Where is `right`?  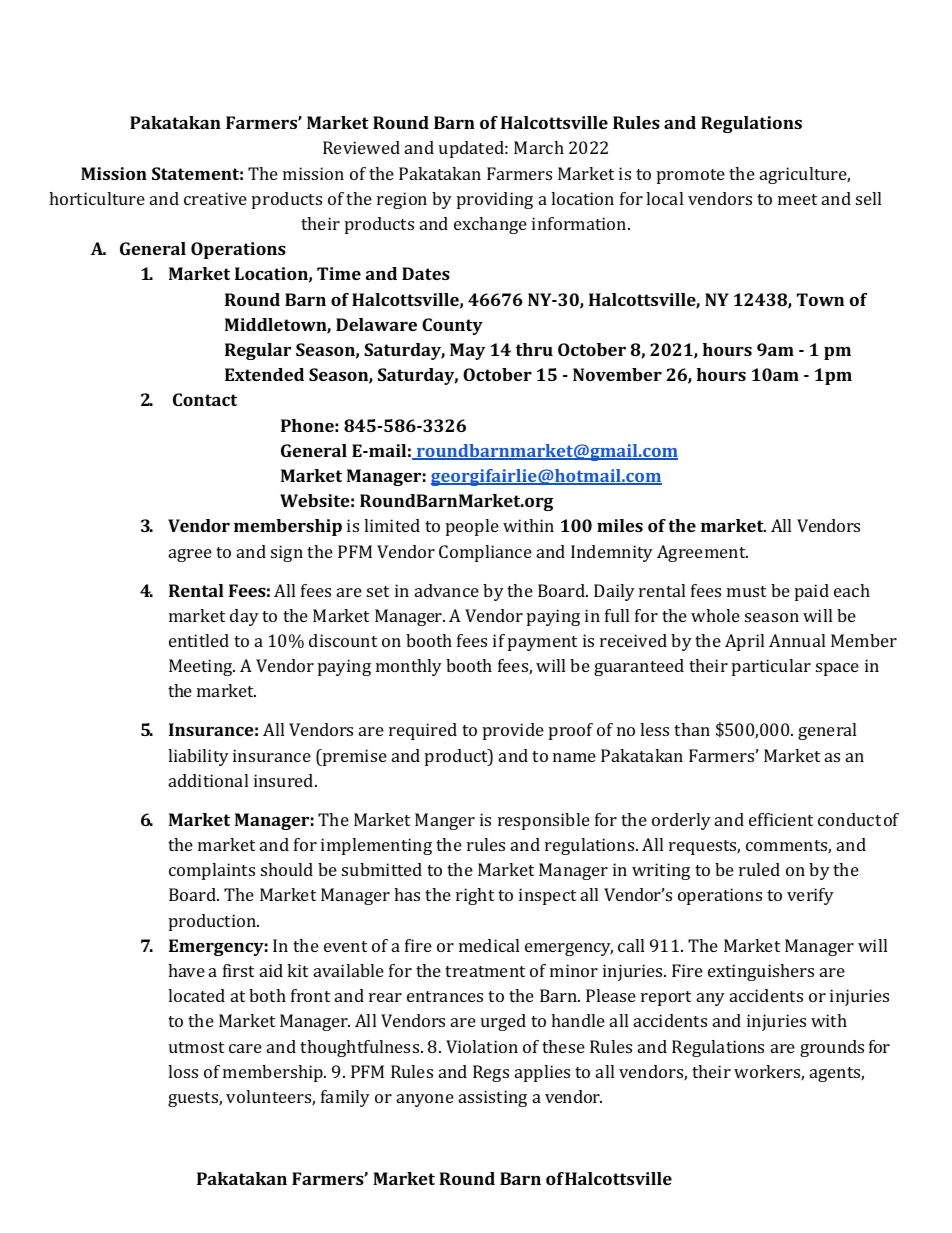 right is located at coordinates (475, 896).
